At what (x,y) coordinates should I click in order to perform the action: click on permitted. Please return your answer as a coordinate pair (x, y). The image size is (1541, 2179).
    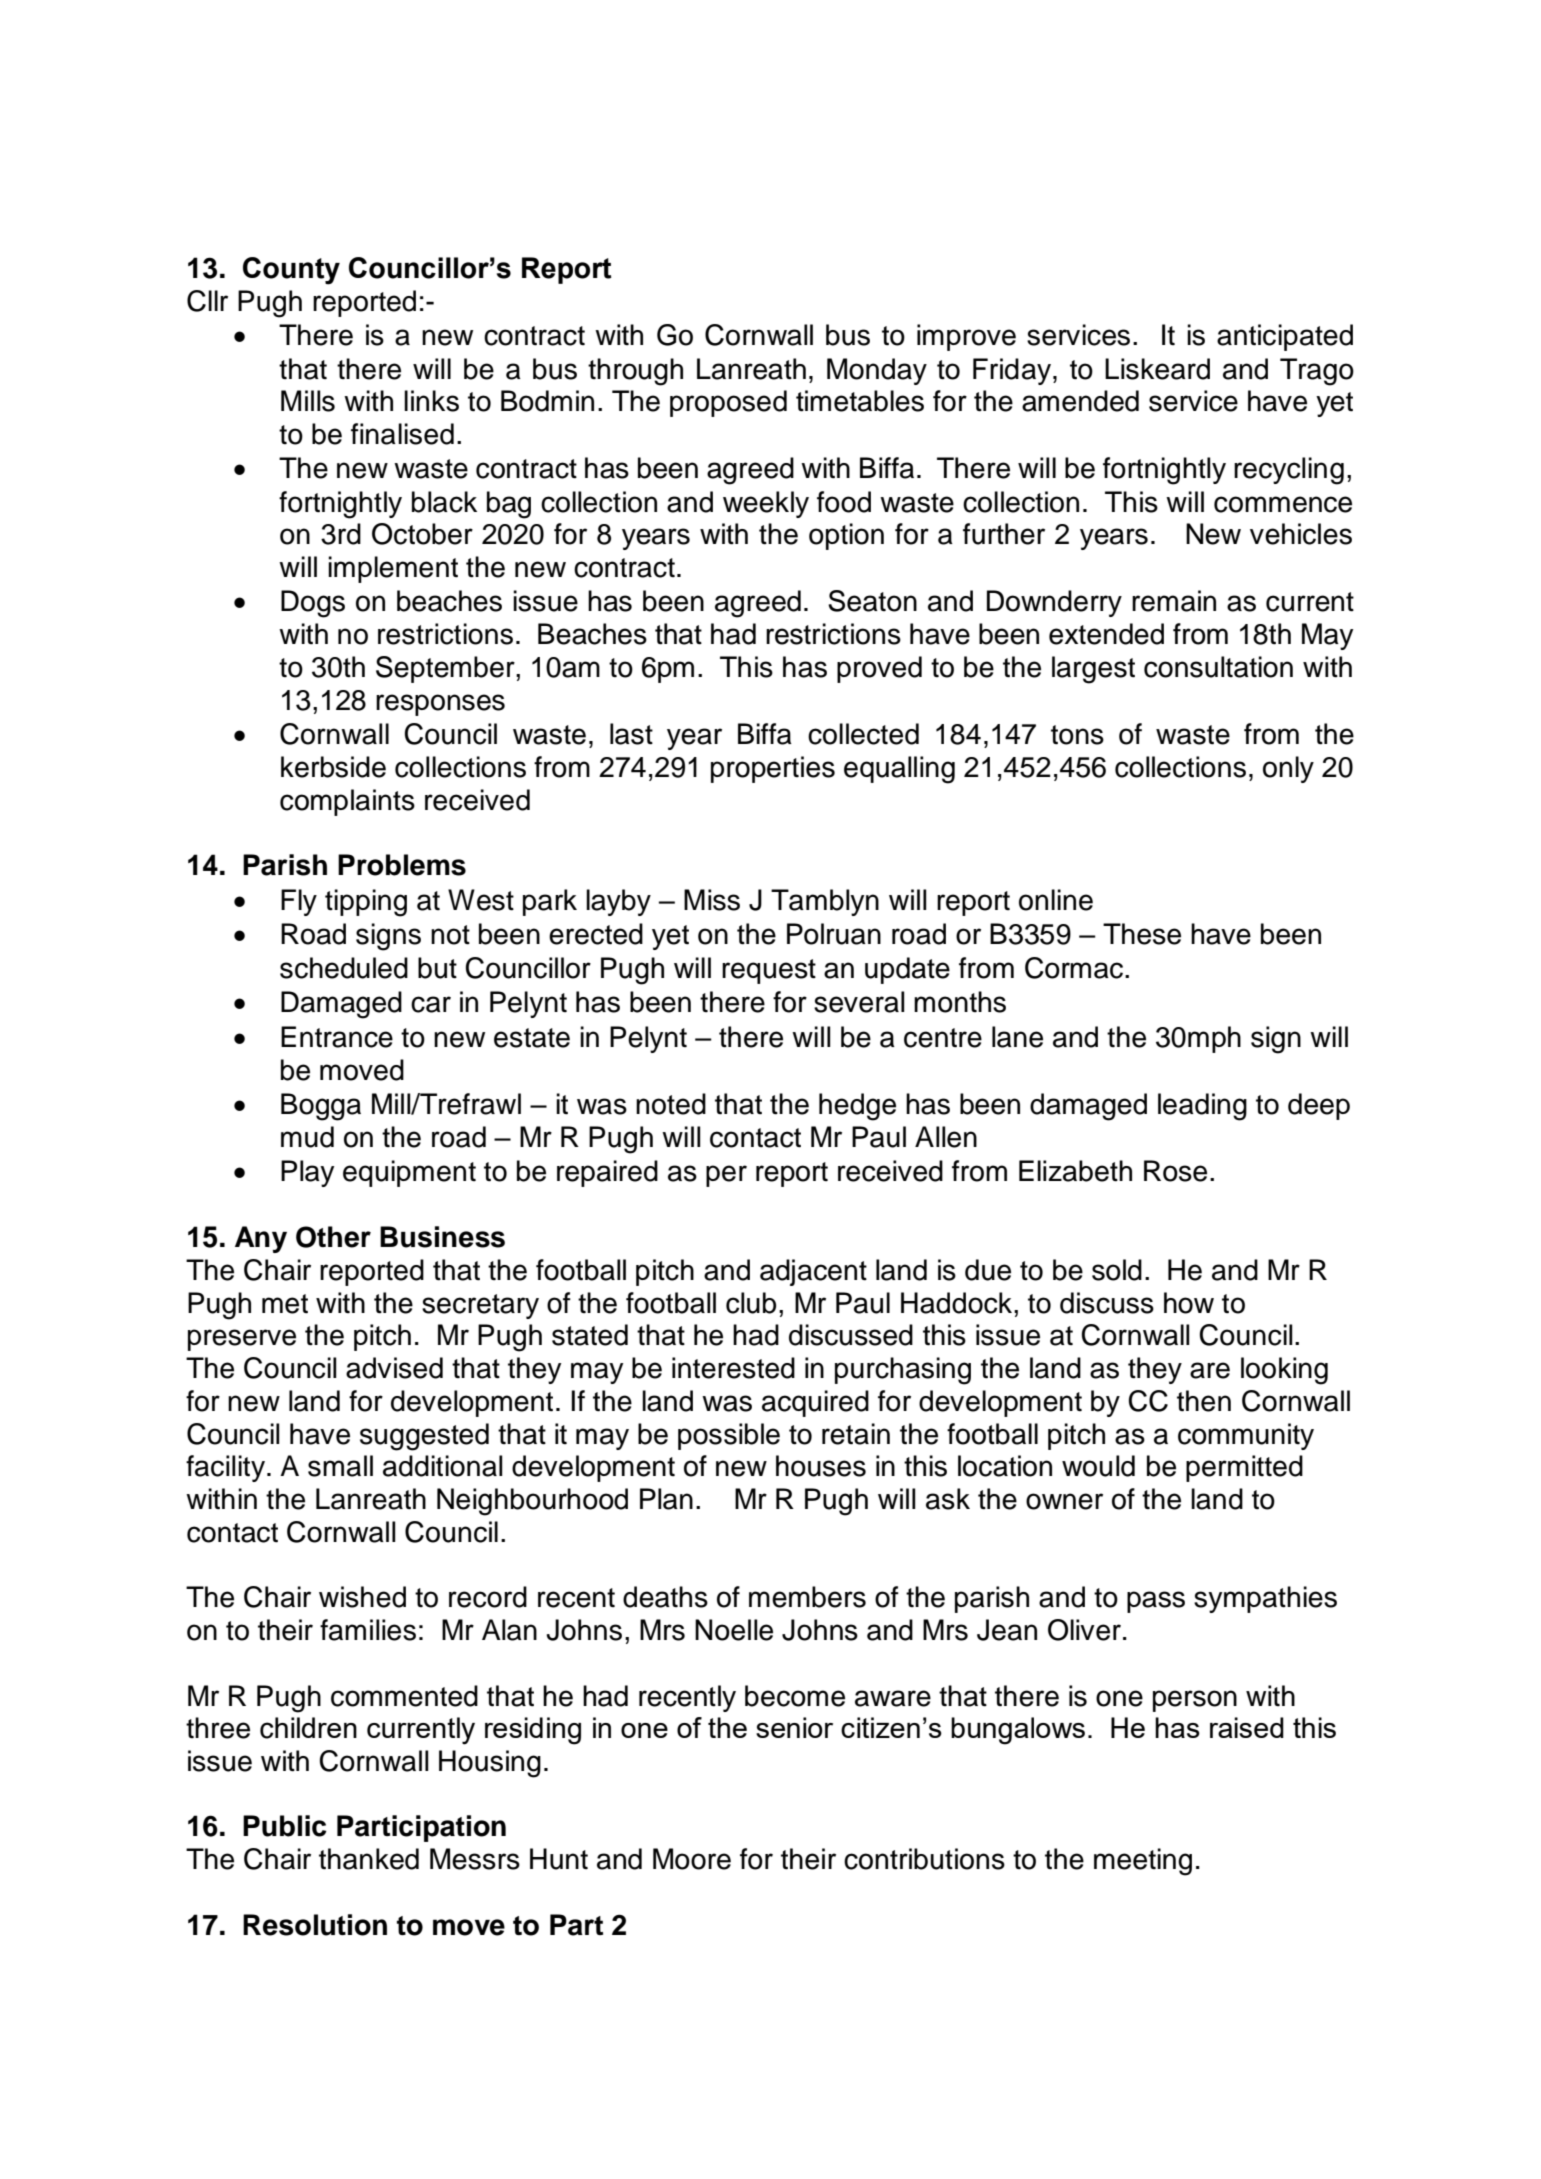
    Looking at the image, I should click on (1244, 1468).
